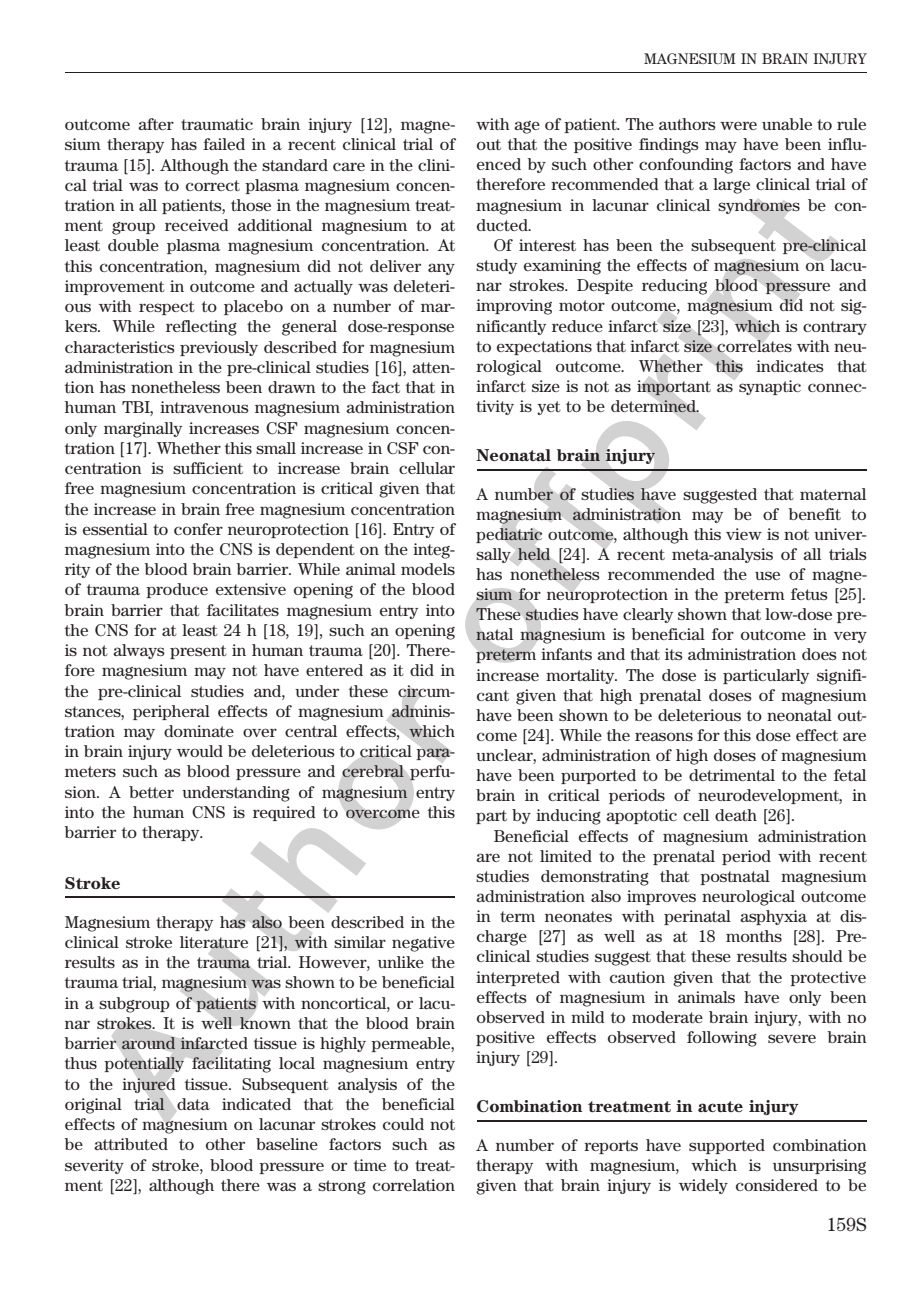 This screenshot has width=921, height=1299. What do you see at coordinates (198, 652) in the screenshot?
I see `present` at bounding box center [198, 652].
